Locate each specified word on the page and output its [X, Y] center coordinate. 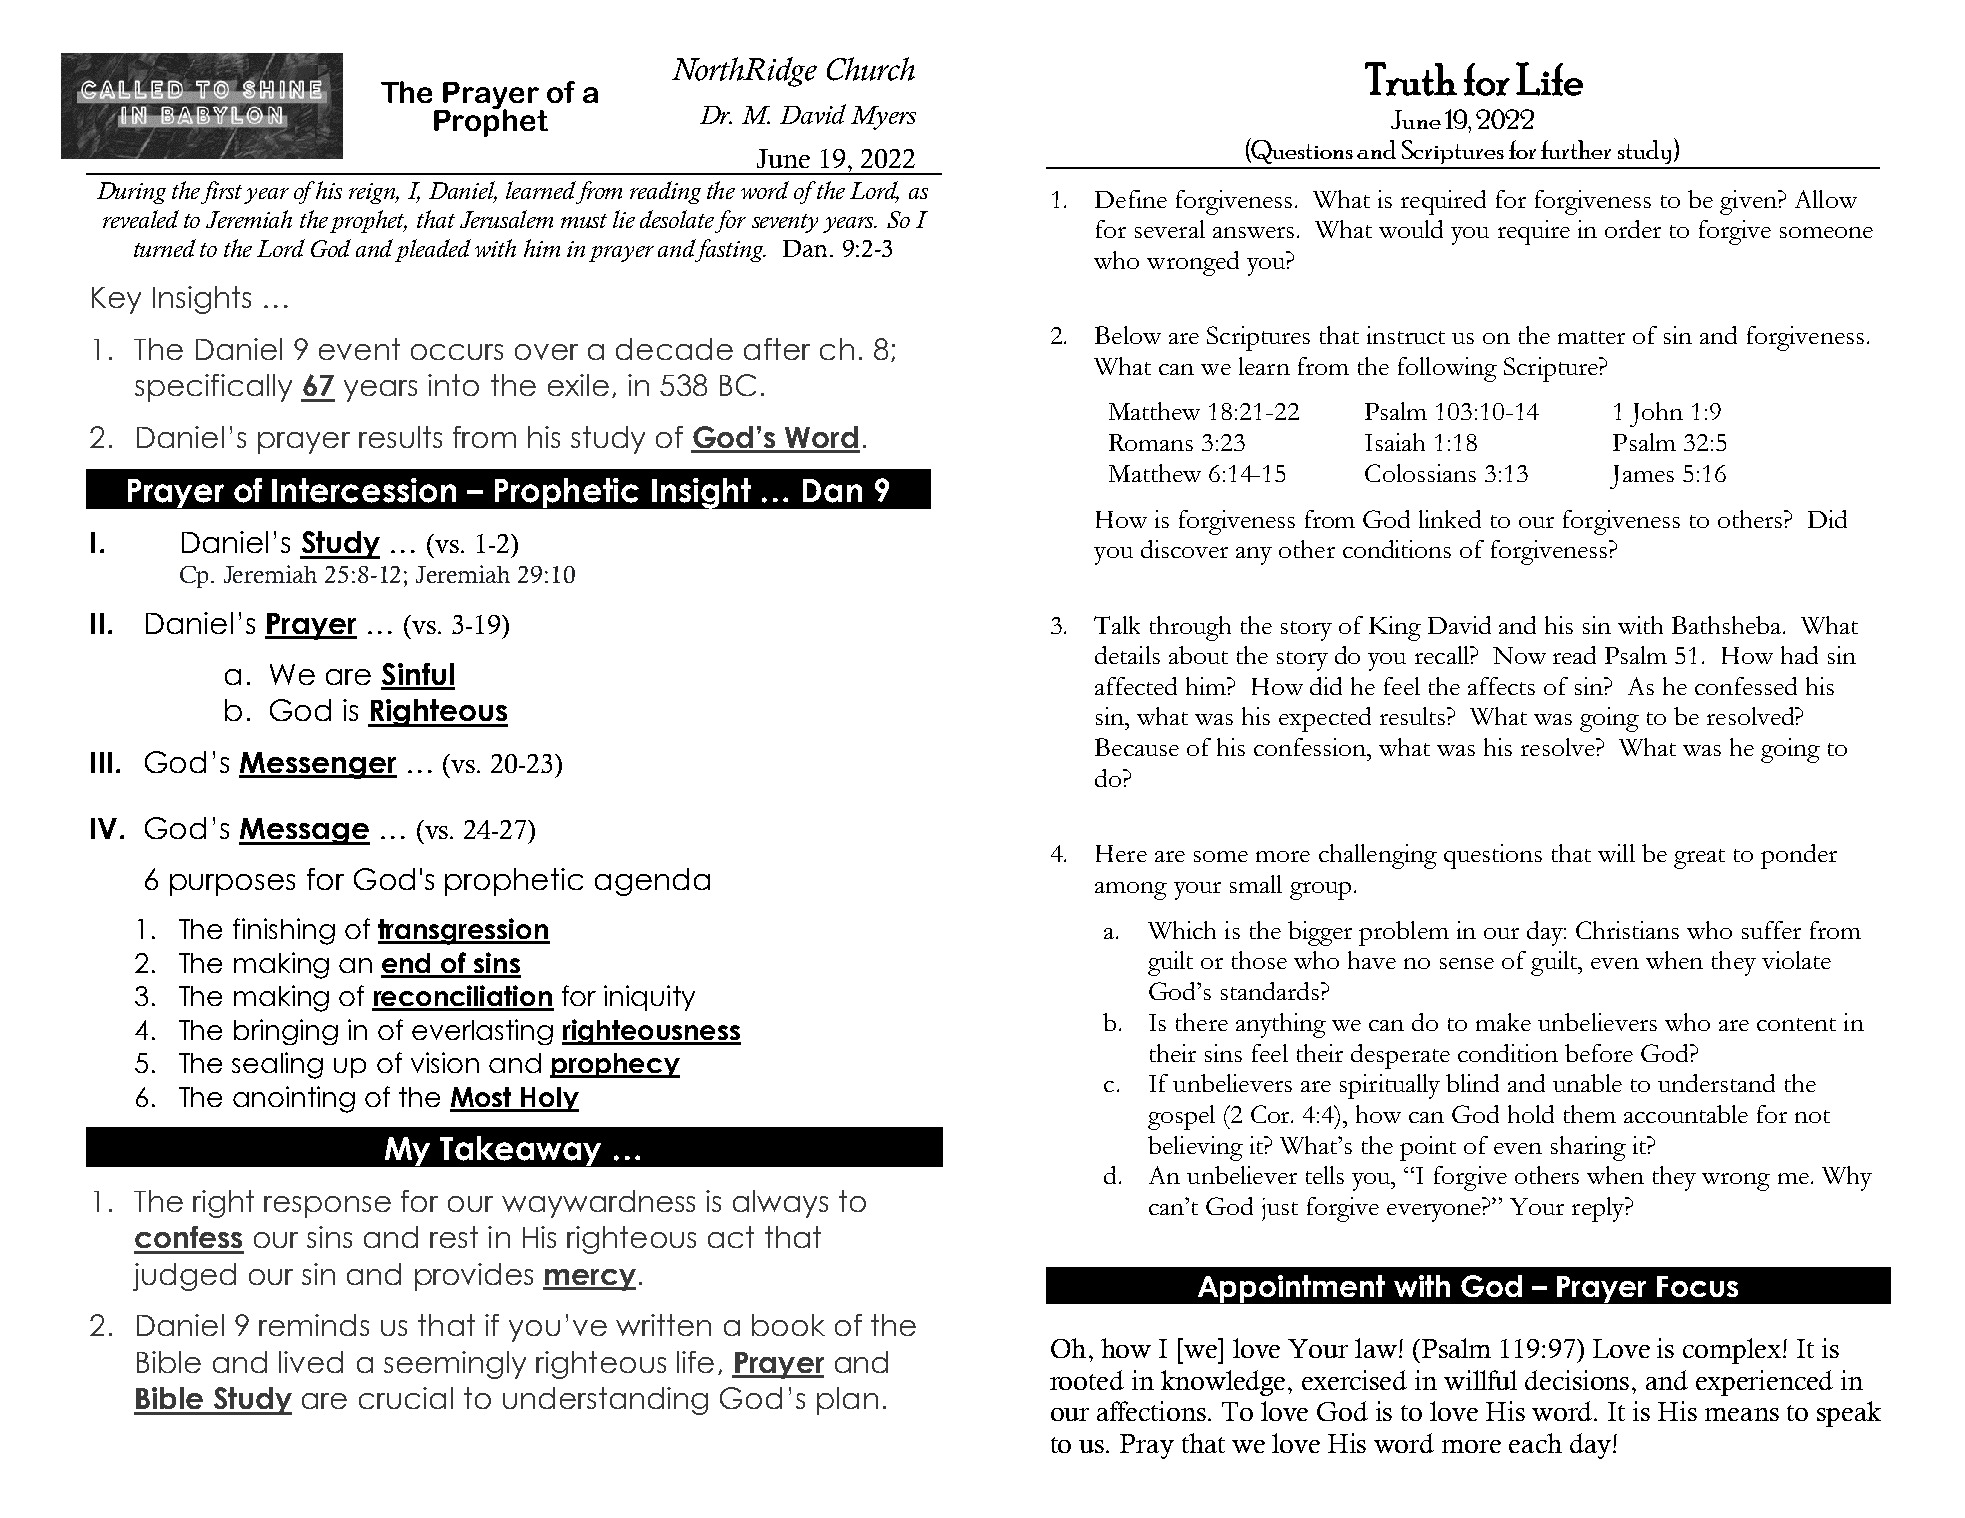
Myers [883, 118]
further [1576, 149]
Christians [1627, 930]
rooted [1087, 1380]
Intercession [364, 490]
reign [374, 193]
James [1642, 477]
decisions [1577, 1380]
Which [1182, 930]
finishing [284, 931]
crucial [406, 1398]
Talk [1117, 625]
